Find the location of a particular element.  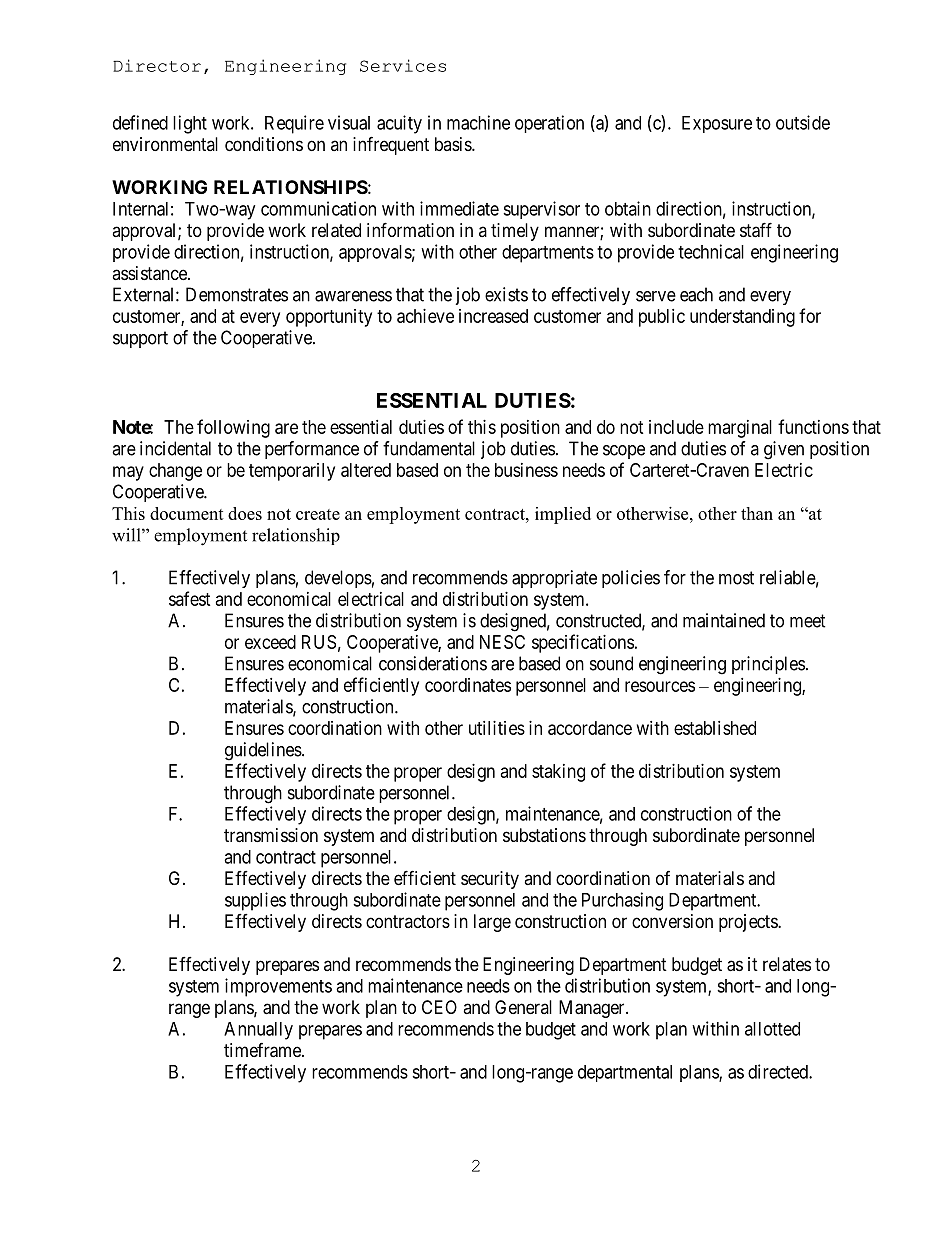

light is located at coordinates (190, 124).
